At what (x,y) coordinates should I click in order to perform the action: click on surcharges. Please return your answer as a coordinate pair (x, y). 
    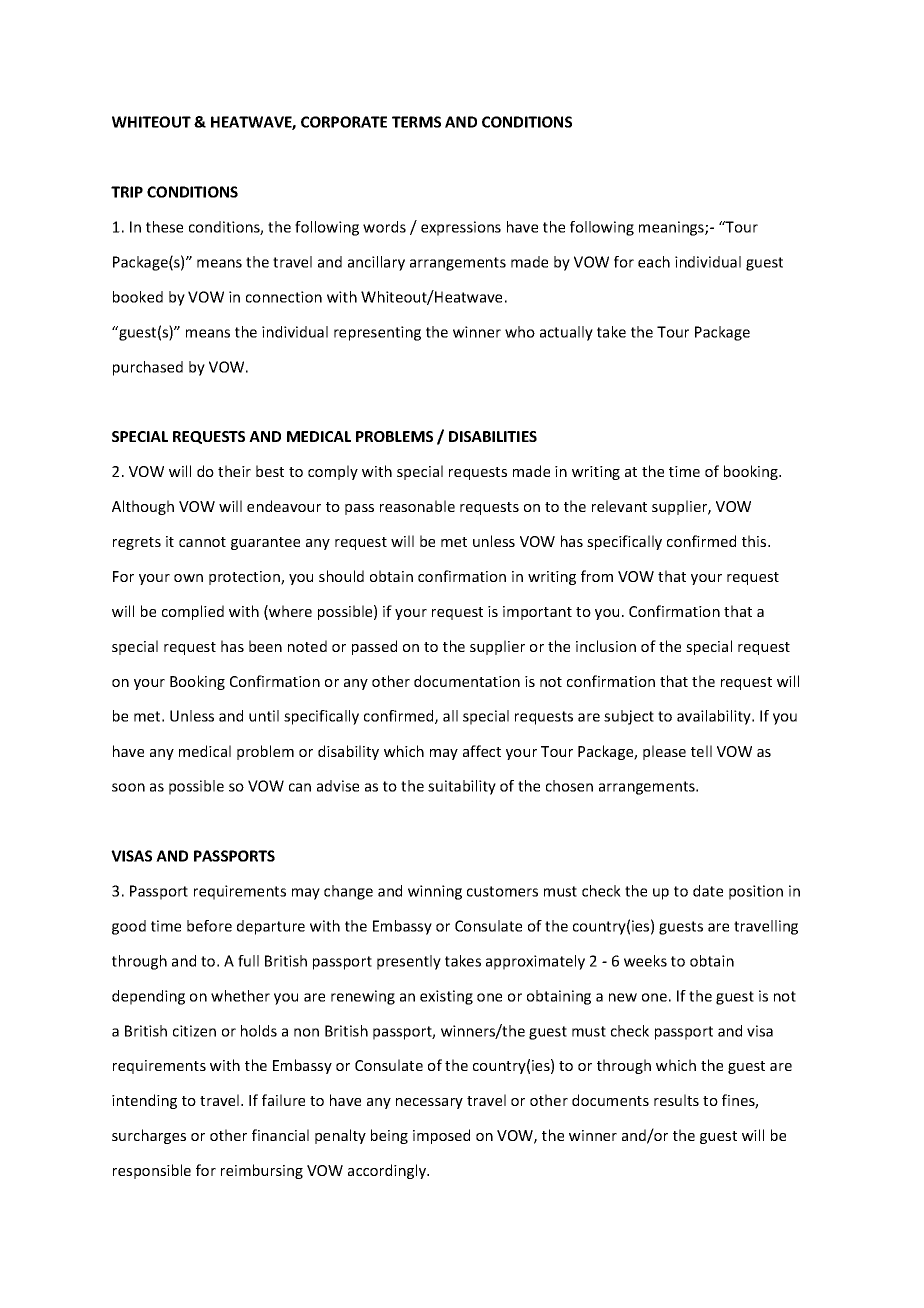
    Looking at the image, I should click on (149, 1136).
